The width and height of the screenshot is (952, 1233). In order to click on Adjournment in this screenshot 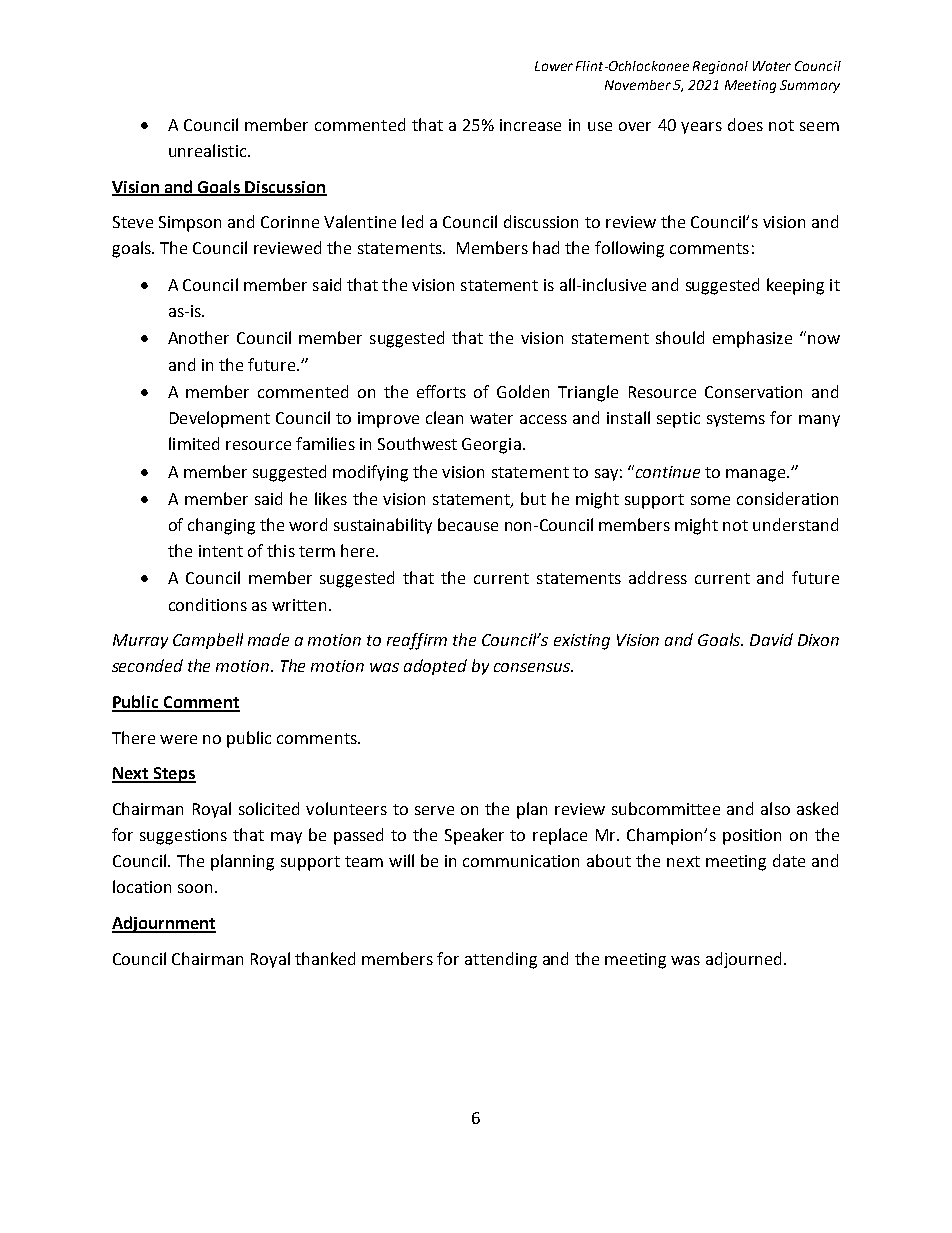, I will do `click(164, 924)`.
